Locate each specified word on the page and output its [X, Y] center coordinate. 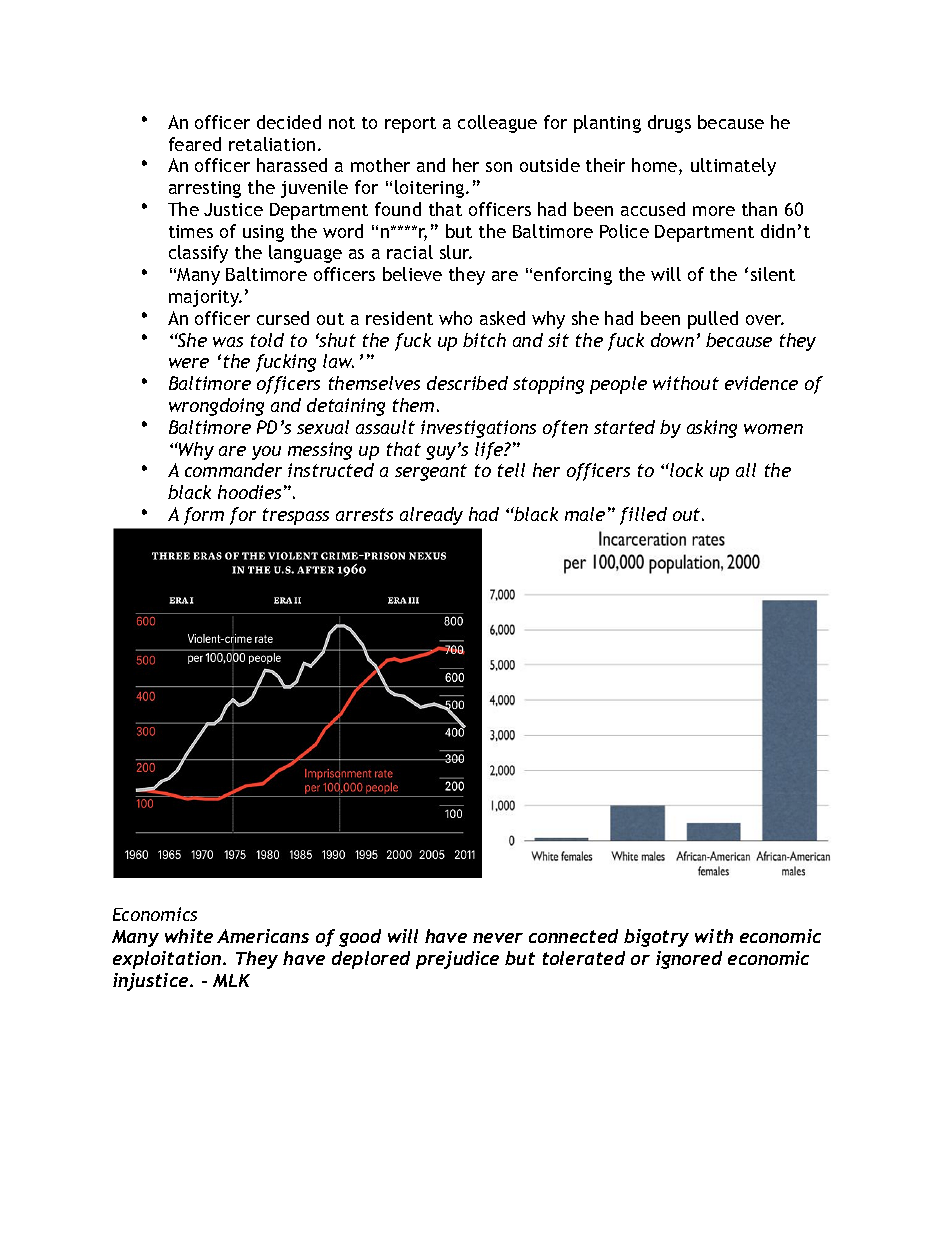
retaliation [272, 144]
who [455, 318]
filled [643, 516]
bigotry [656, 938]
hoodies [249, 492]
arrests [364, 514]
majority [205, 298]
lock [686, 470]
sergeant [431, 472]
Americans [263, 936]
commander [233, 470]
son [499, 167]
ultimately [733, 167]
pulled [713, 320]
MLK [231, 980]
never [498, 938]
